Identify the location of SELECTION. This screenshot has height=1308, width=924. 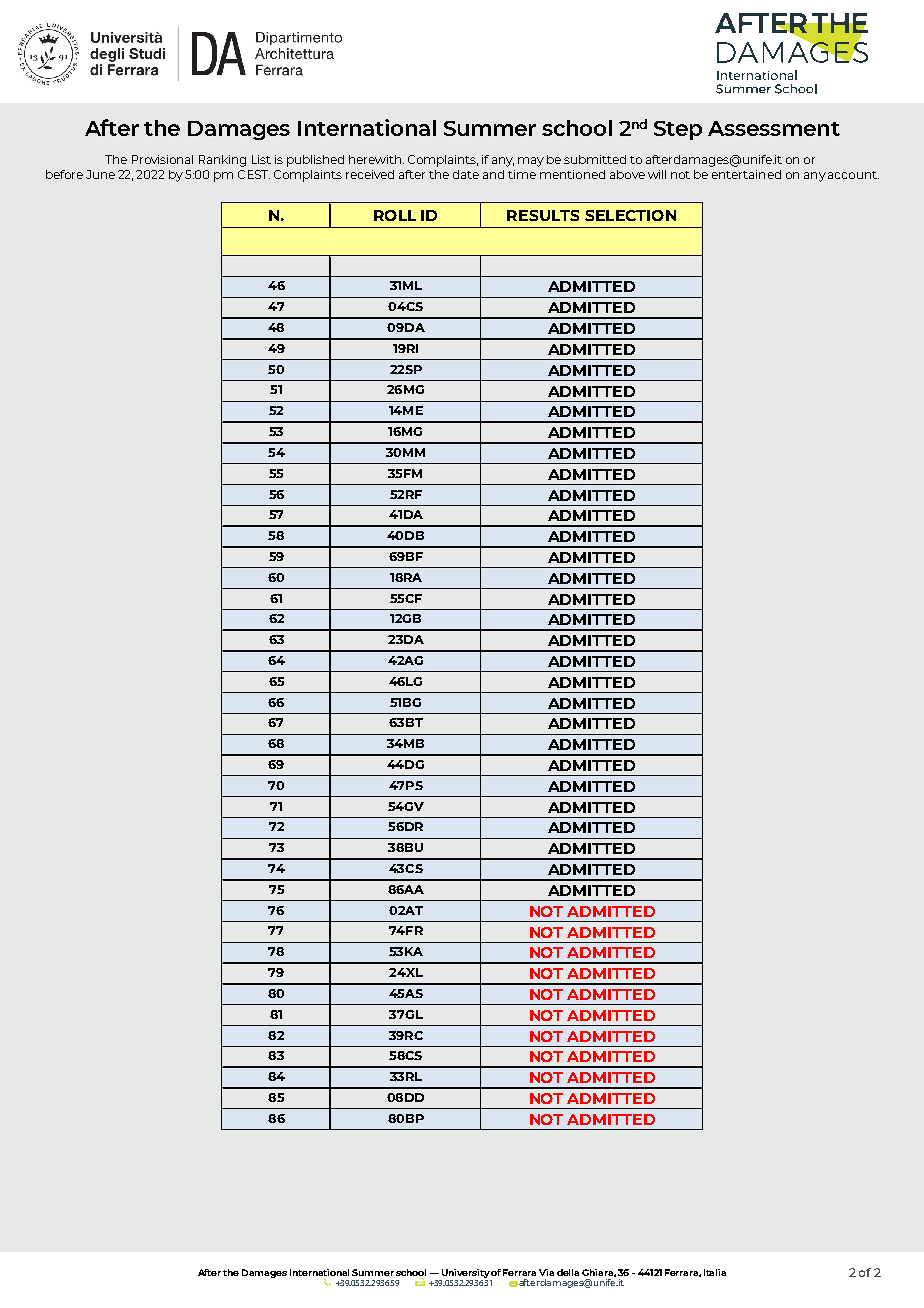
(630, 215).
